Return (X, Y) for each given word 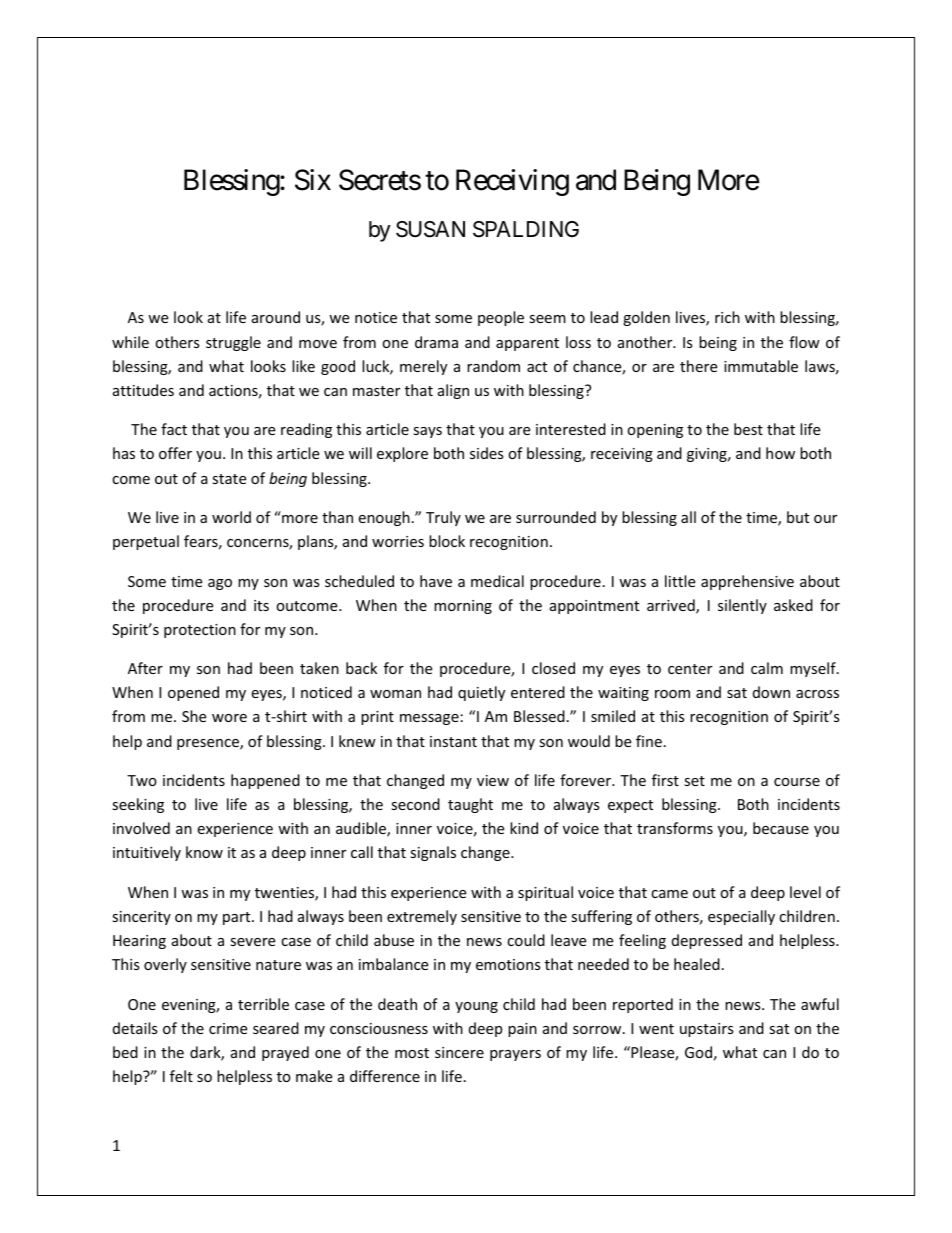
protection (200, 631)
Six (313, 180)
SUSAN (430, 229)
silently (742, 606)
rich (727, 317)
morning (463, 607)
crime (228, 1028)
